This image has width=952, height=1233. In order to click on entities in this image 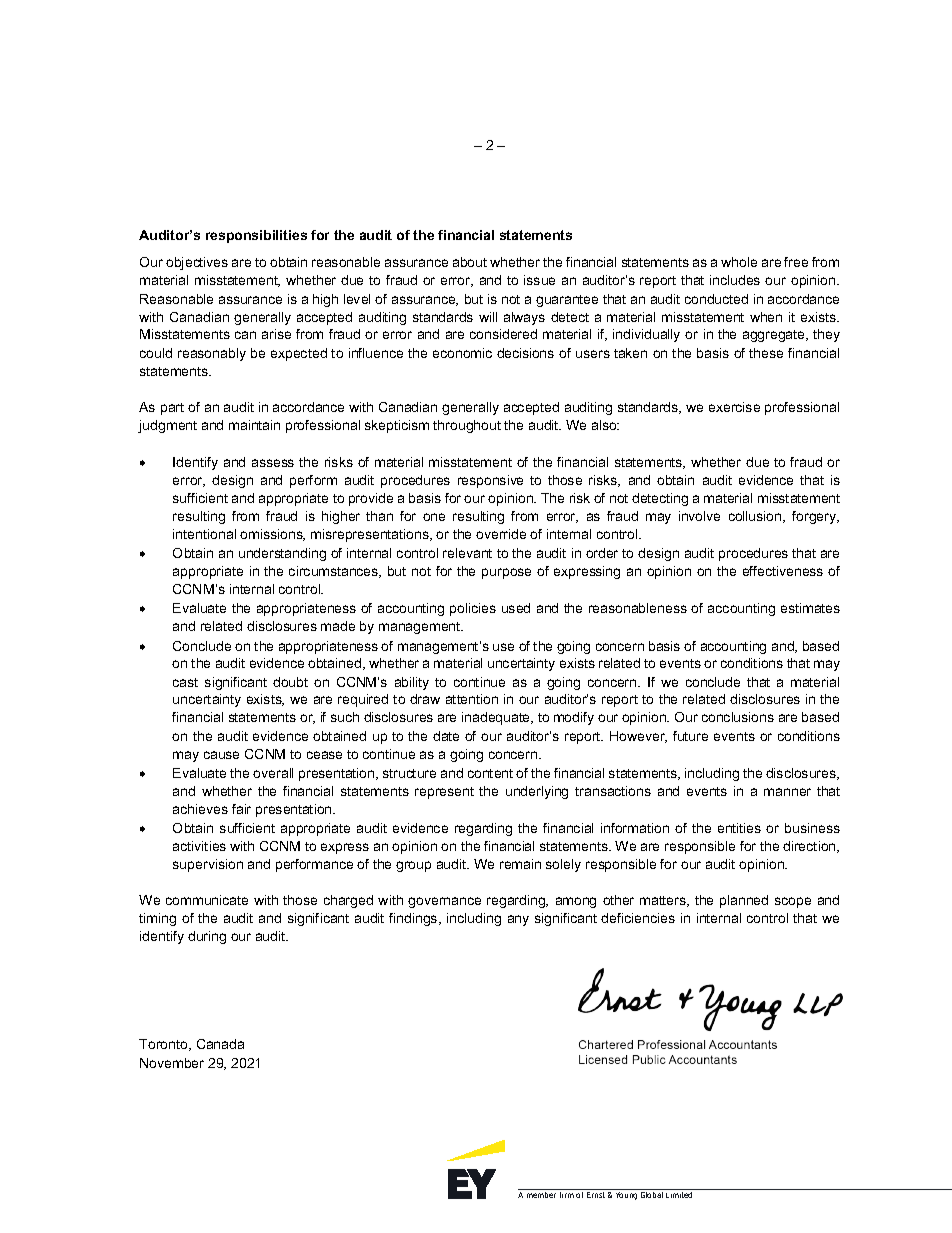, I will do `click(739, 828)`.
